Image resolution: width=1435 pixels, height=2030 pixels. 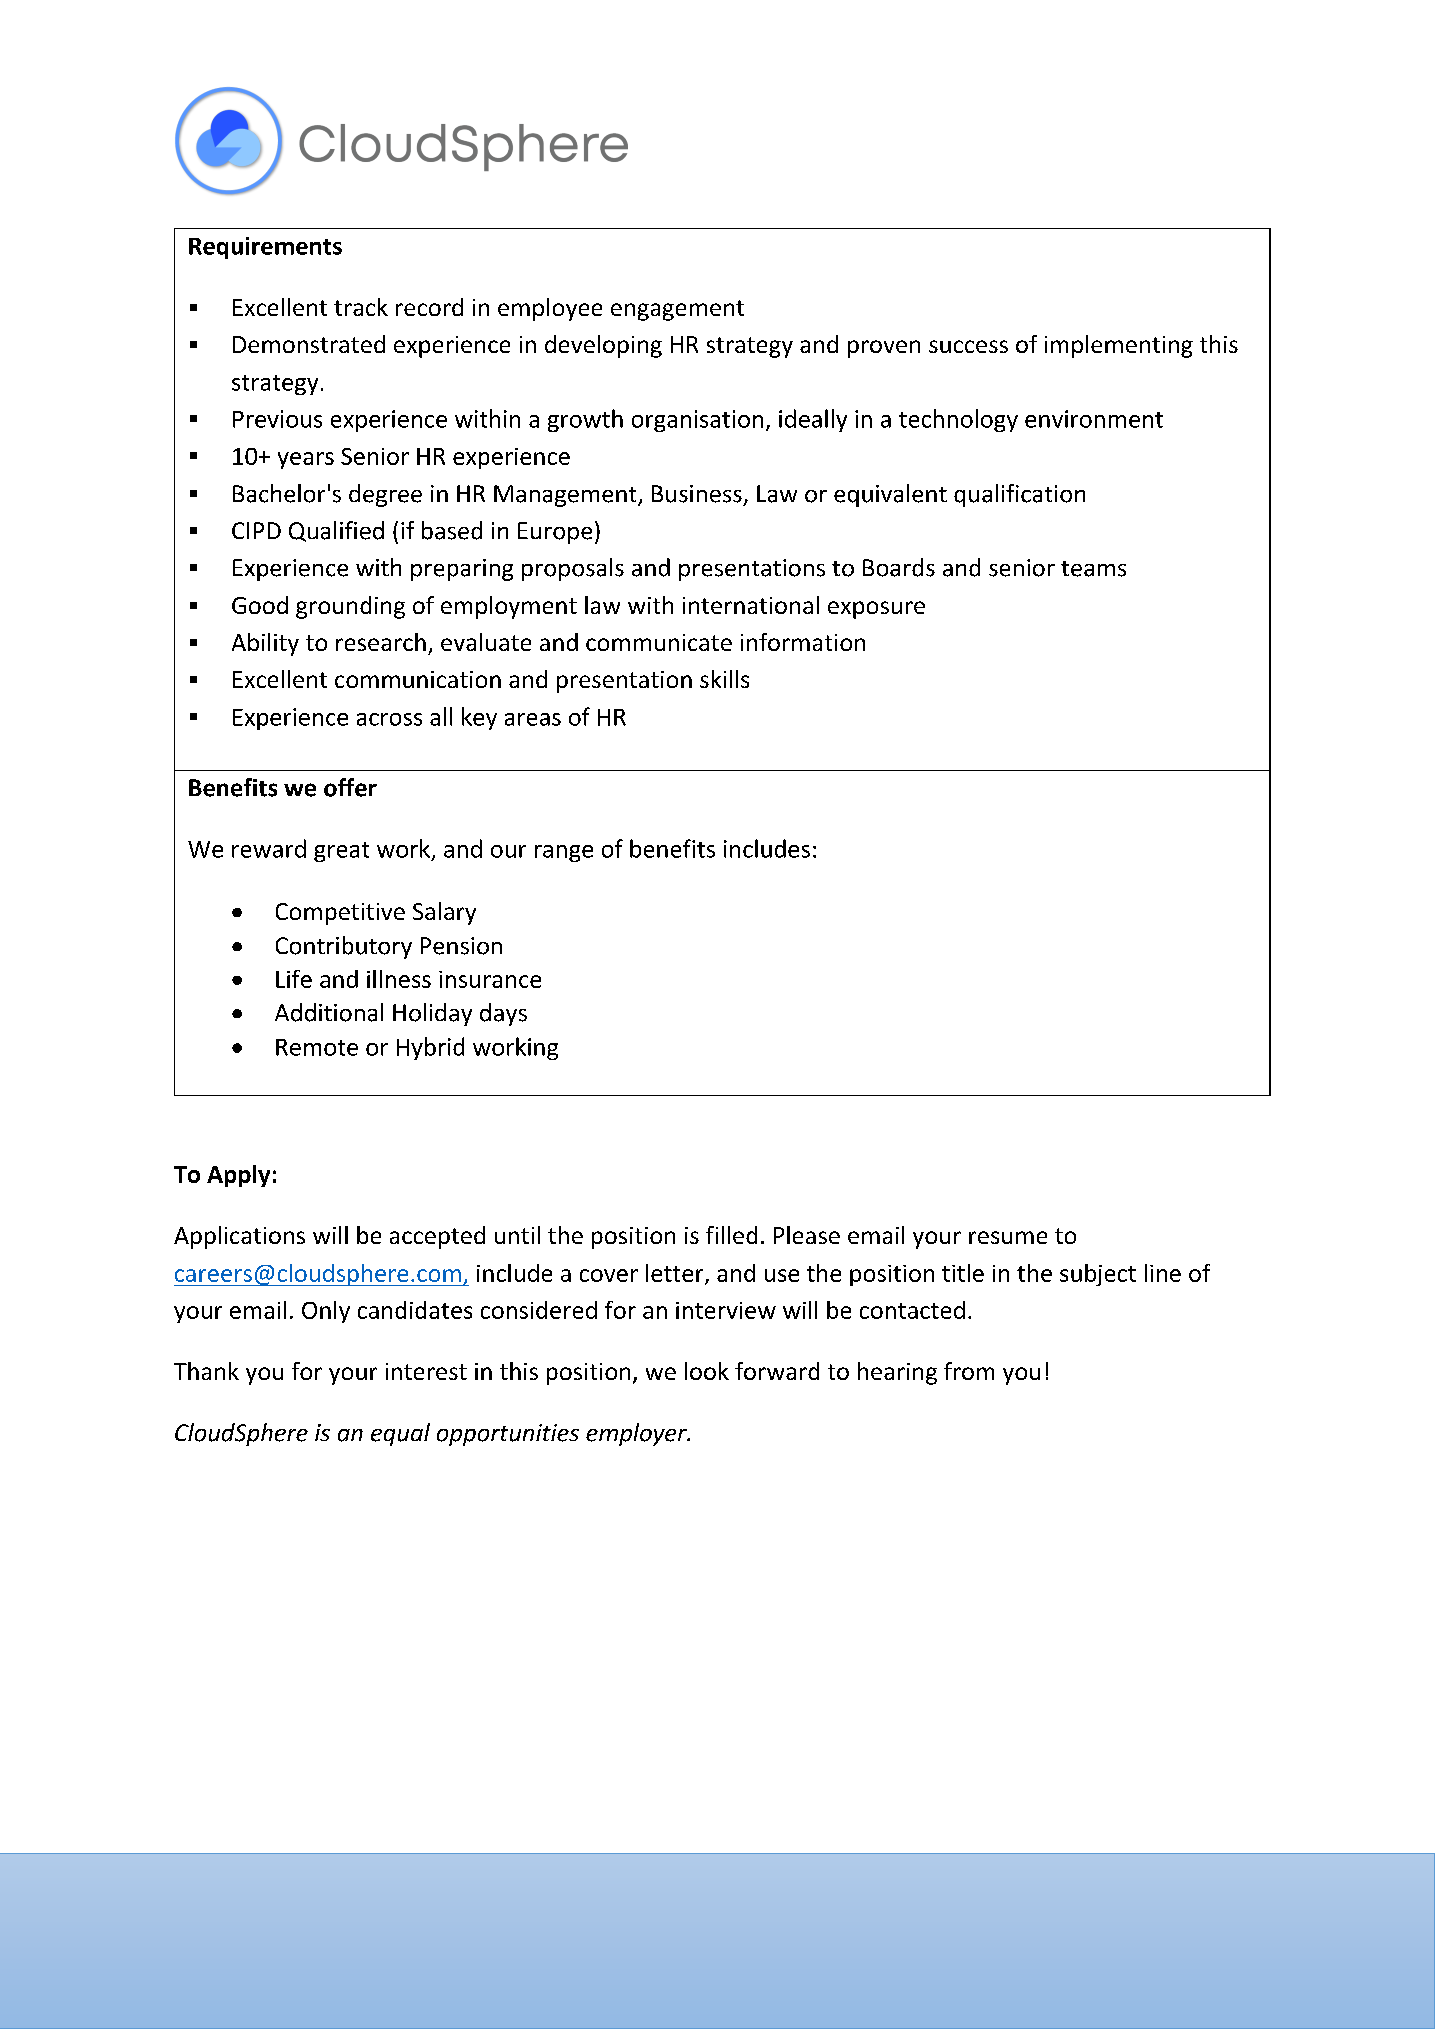 What do you see at coordinates (361, 307) in the screenshot?
I see `track` at bounding box center [361, 307].
